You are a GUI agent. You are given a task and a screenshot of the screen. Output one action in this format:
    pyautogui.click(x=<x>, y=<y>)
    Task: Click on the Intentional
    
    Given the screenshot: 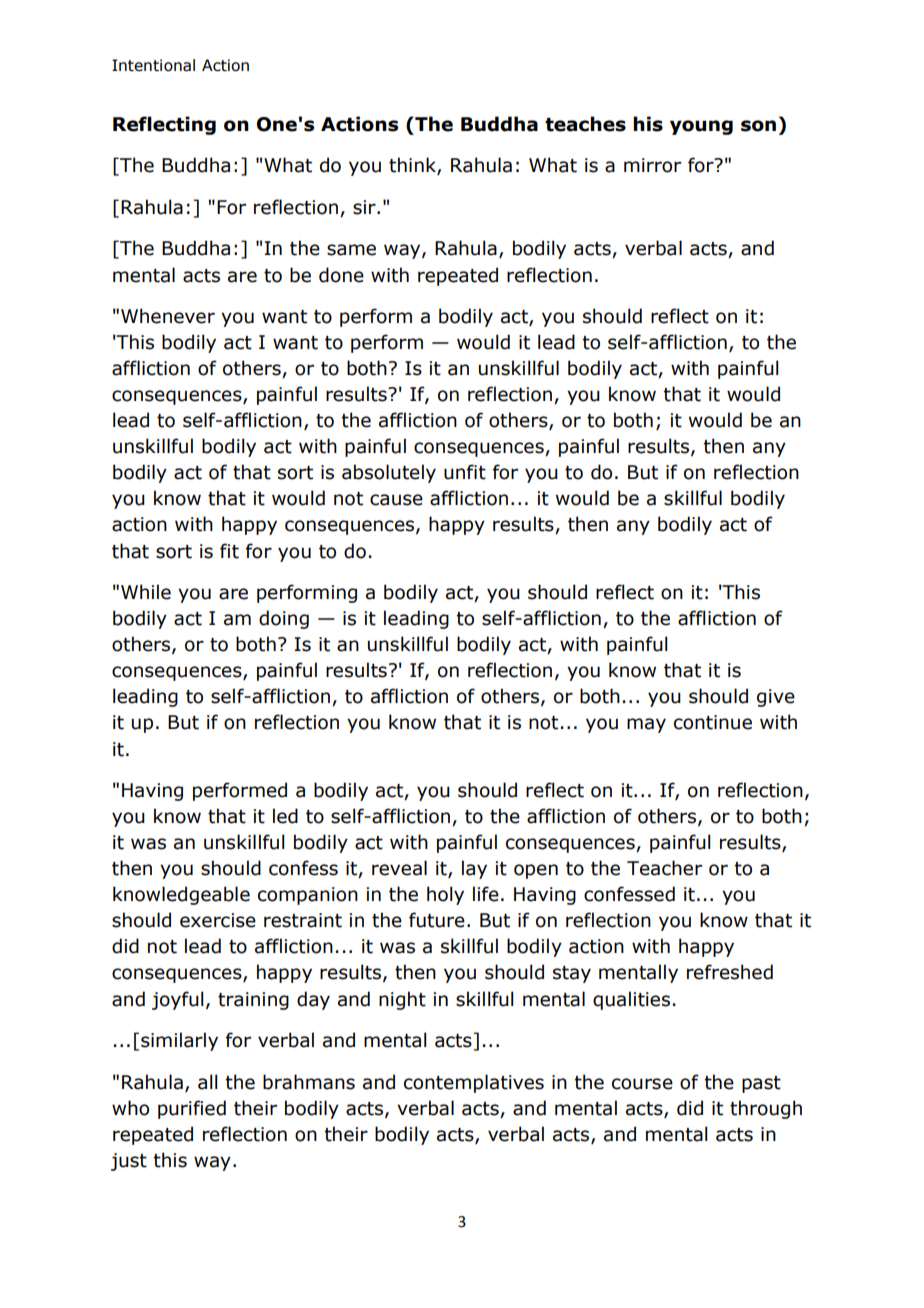 What is the action you would take?
    pyautogui.click(x=153, y=65)
